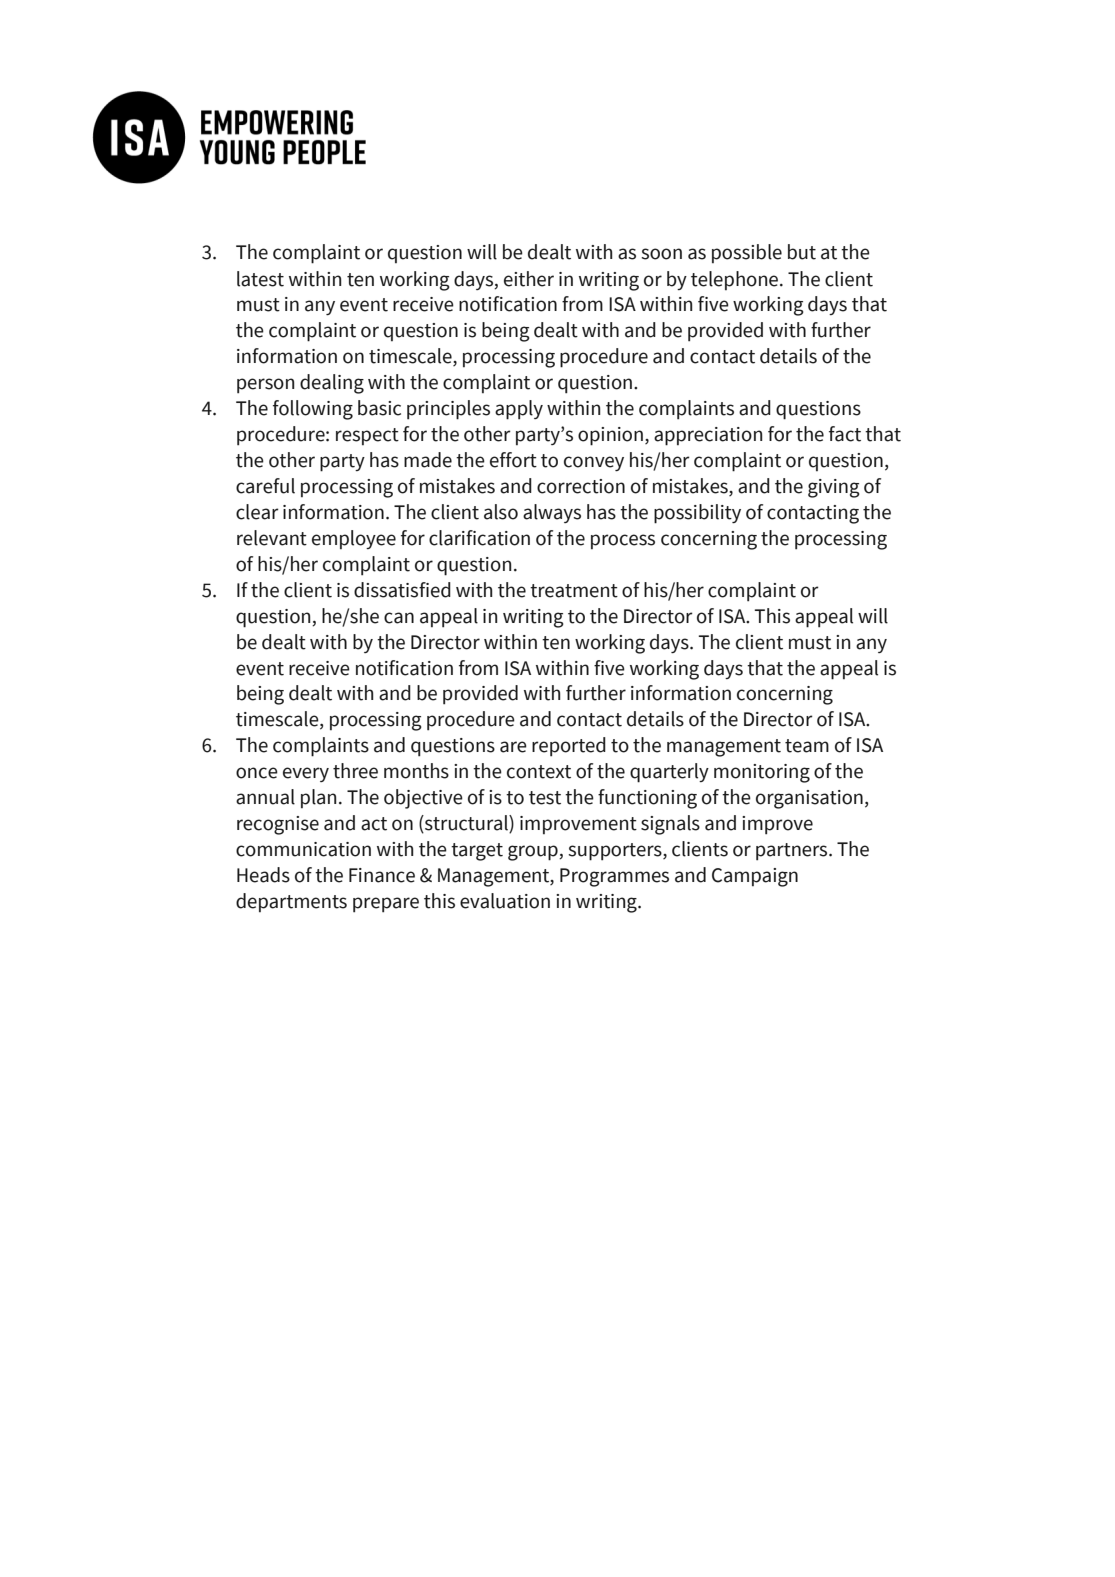  Describe the element at coordinates (736, 280) in the screenshot. I see `telephone` at that location.
